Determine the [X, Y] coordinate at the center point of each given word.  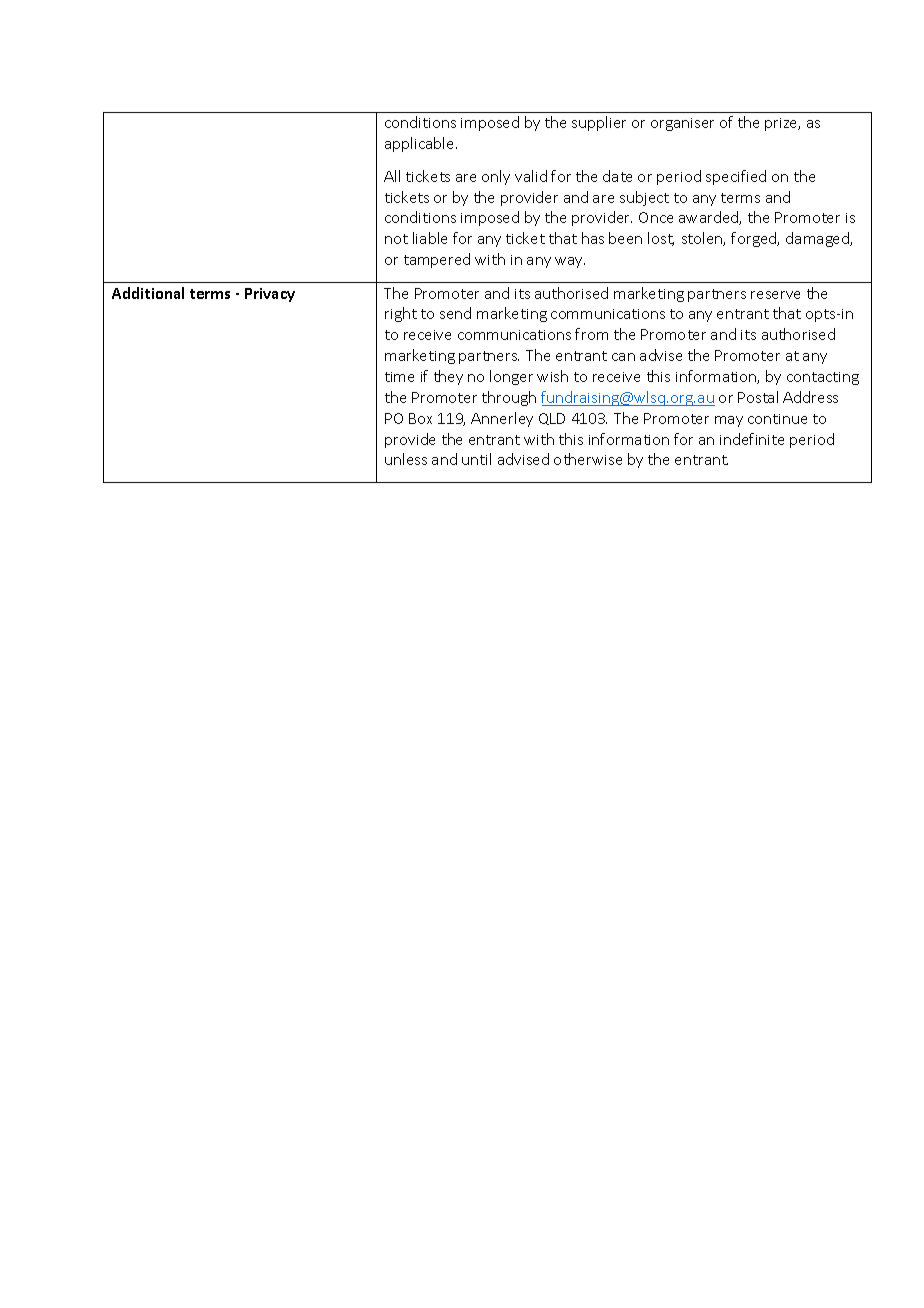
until [476, 459]
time [399, 377]
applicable [421, 144]
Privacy [270, 295]
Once [656, 217]
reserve [775, 295]
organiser [682, 124]
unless [406, 459]
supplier [599, 123]
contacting [823, 378]
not [396, 239]
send [455, 313]
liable [430, 238]
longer [511, 377]
